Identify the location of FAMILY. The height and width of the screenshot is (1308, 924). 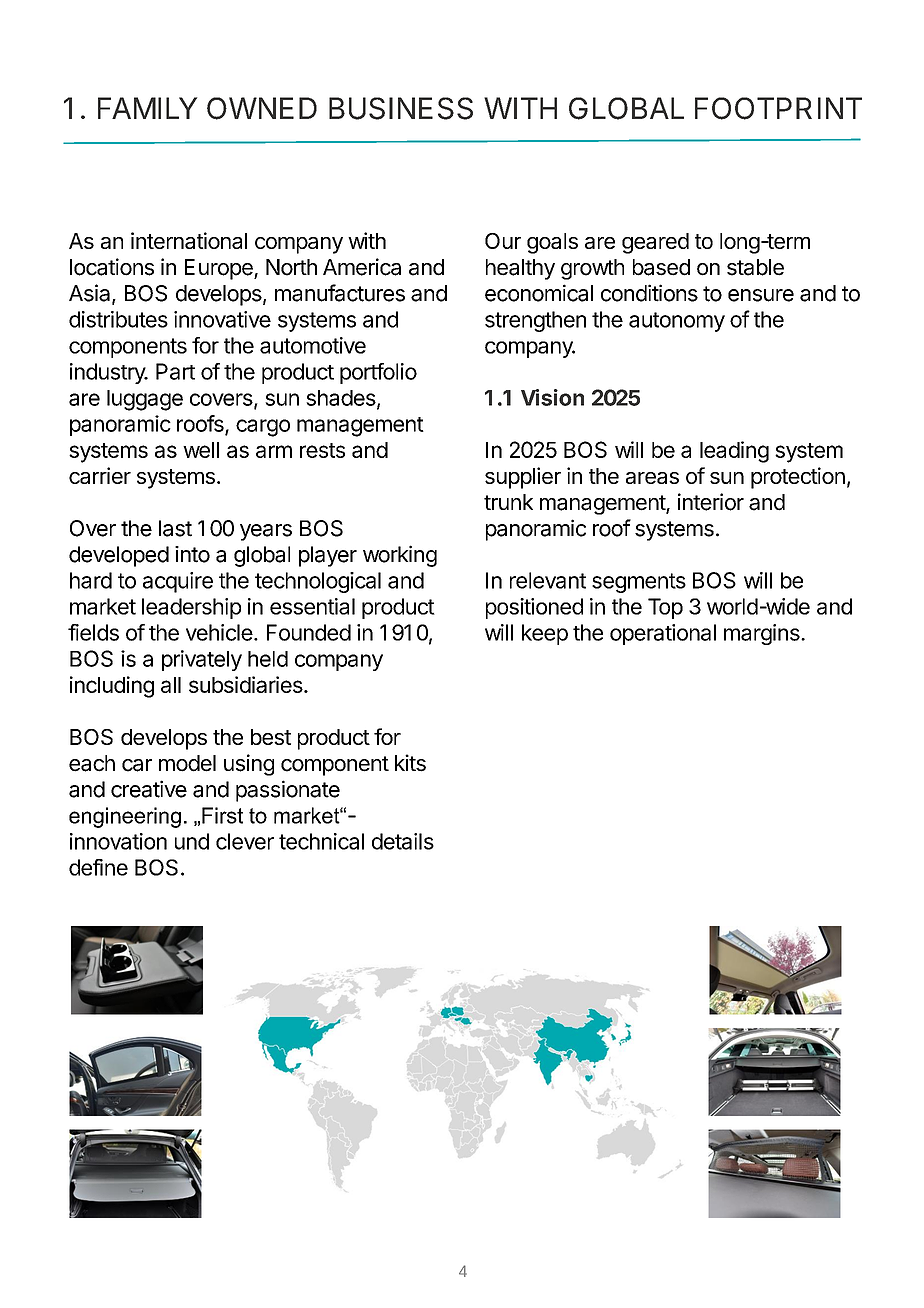
(147, 108).
